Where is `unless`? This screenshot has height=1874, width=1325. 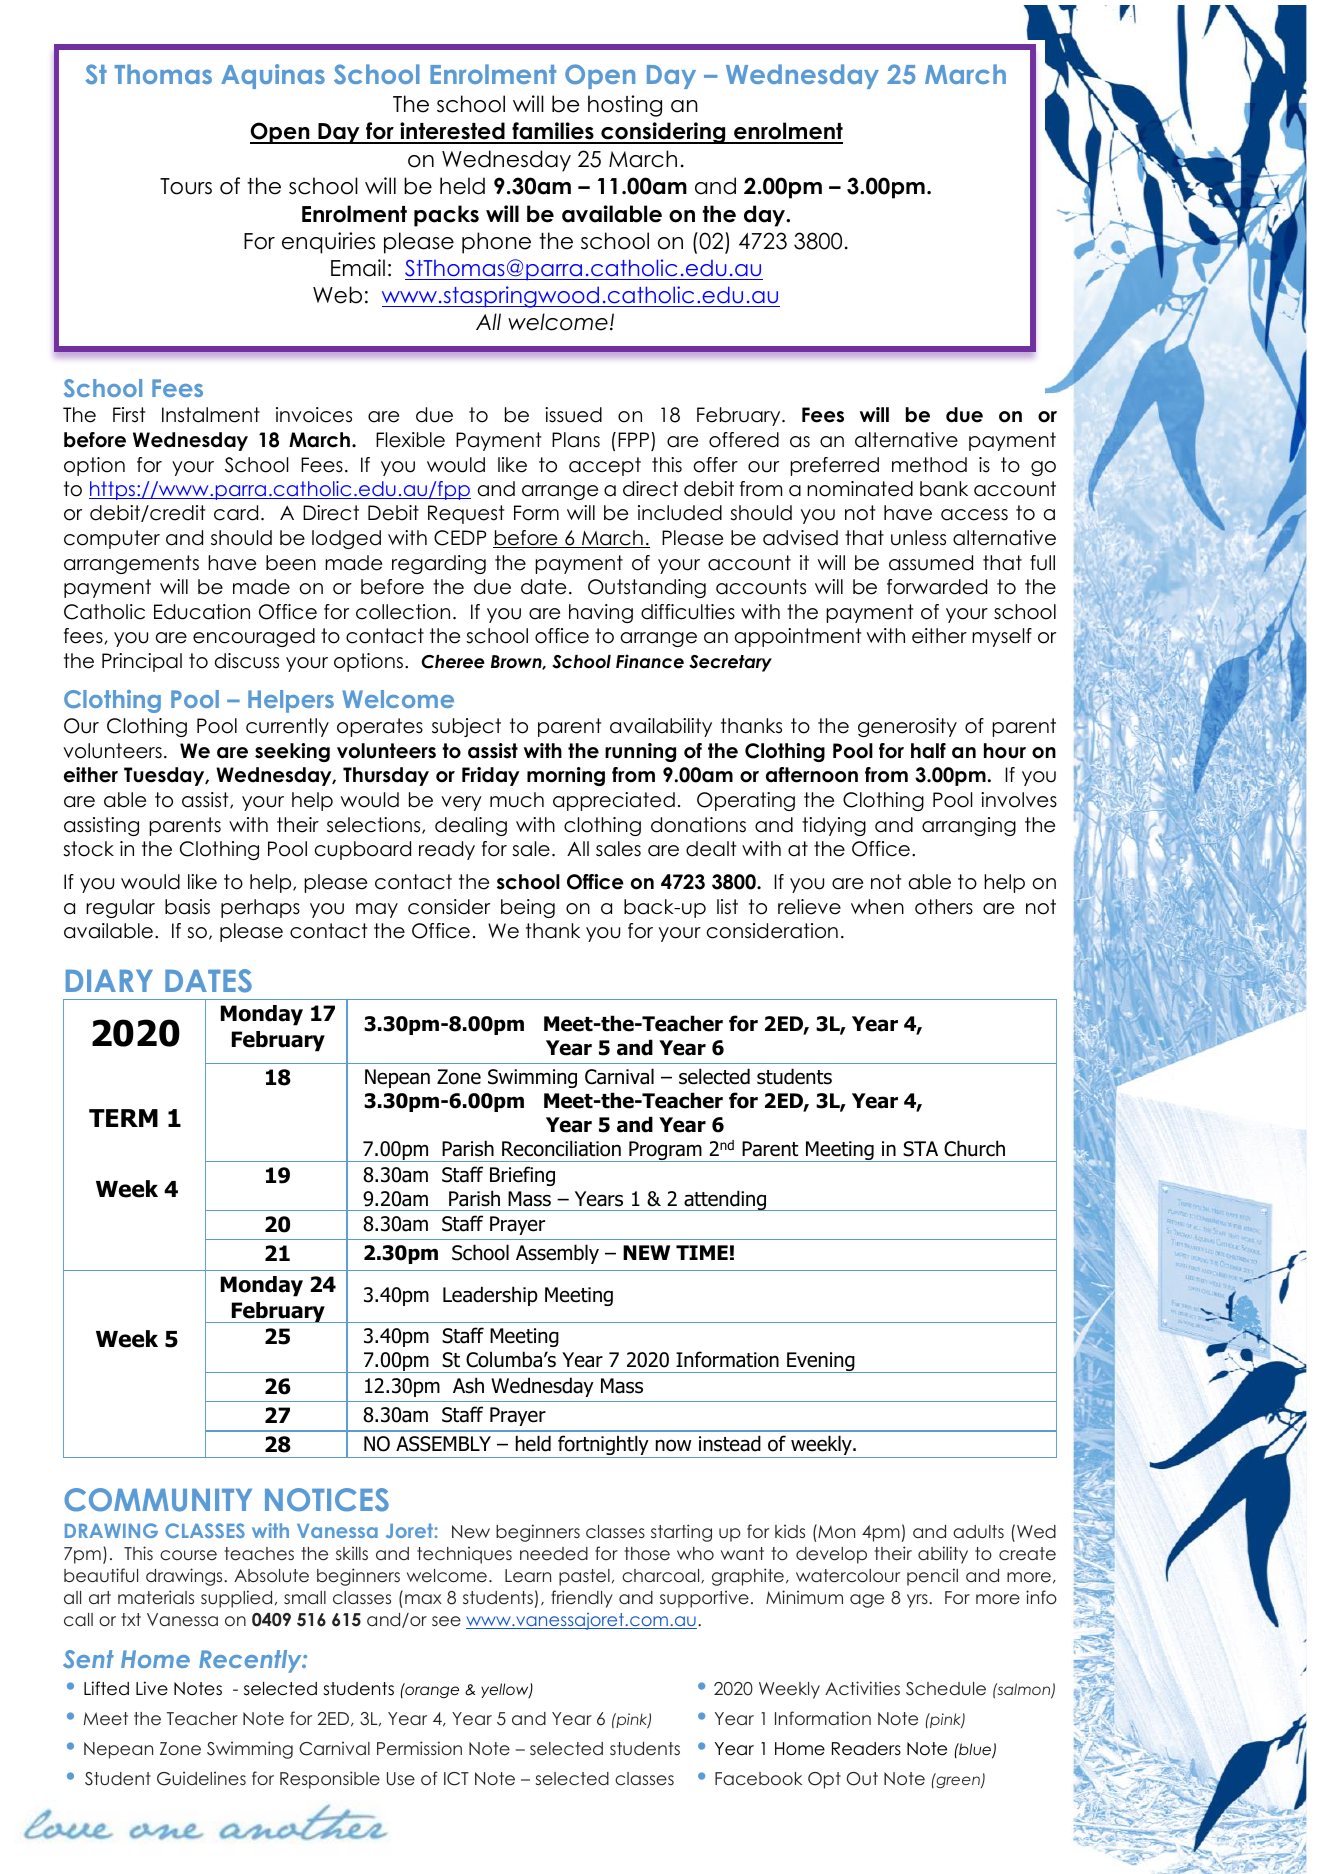
unless is located at coordinates (918, 538).
